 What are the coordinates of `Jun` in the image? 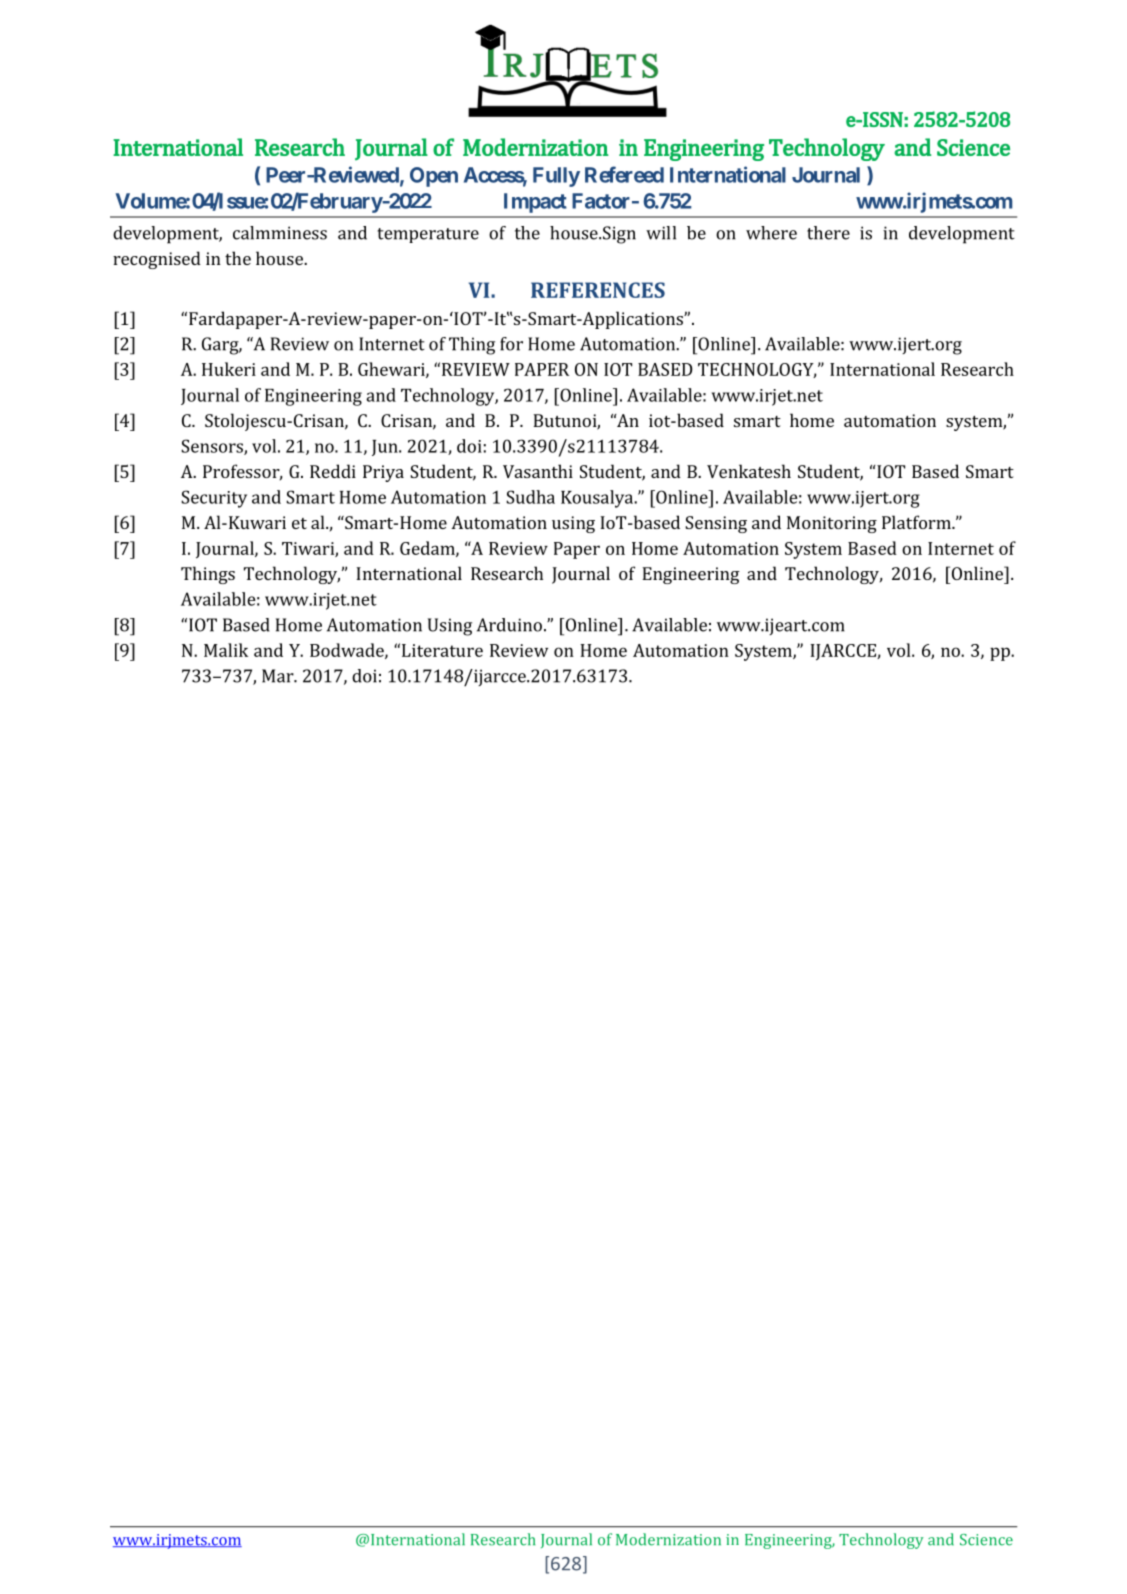 It's located at (386, 448).
